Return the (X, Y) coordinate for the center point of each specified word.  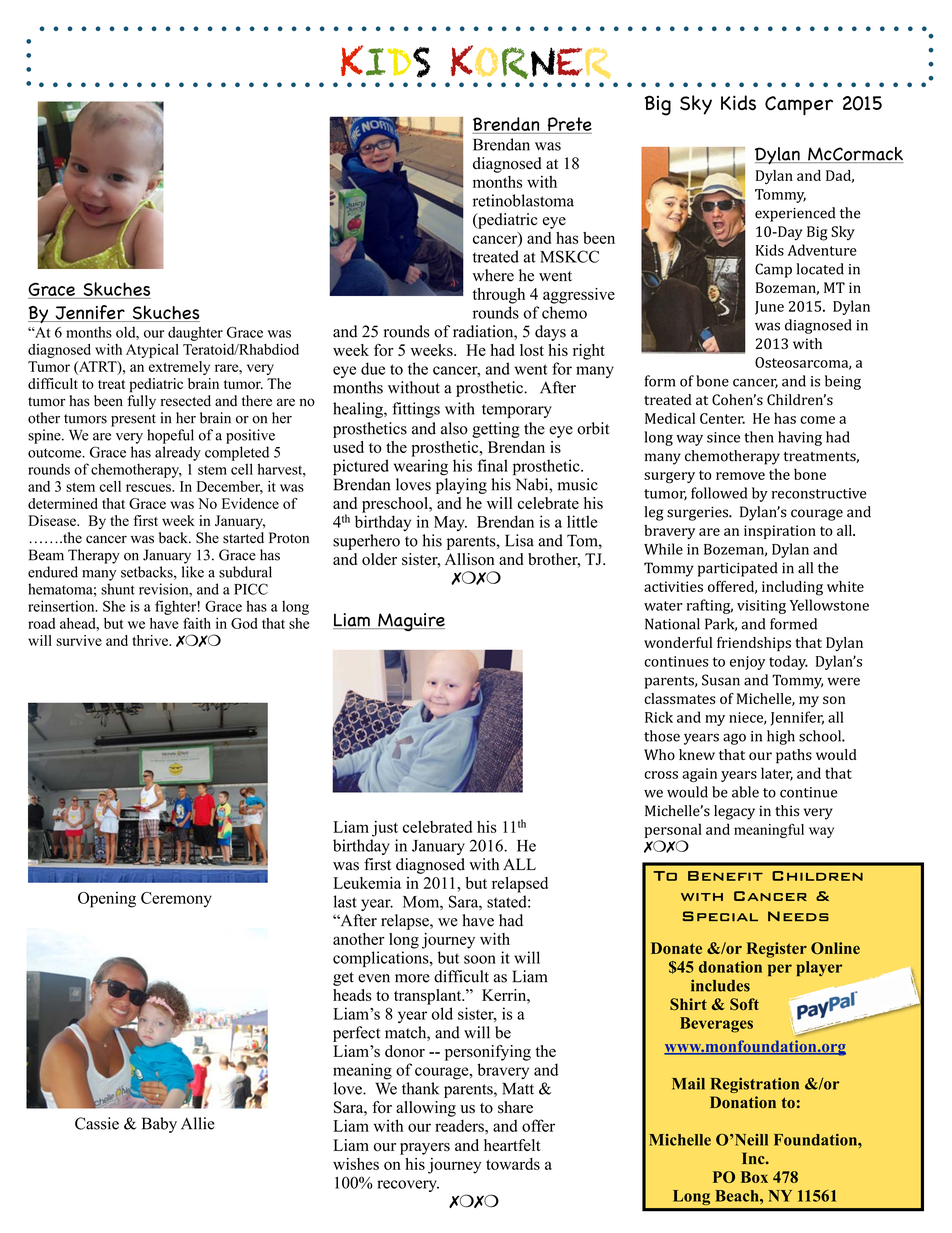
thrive (151, 640)
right (589, 352)
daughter (195, 333)
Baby (159, 1125)
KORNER (531, 62)
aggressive (579, 296)
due (373, 368)
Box (754, 1177)
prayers (425, 1149)
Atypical (152, 351)
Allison (470, 559)
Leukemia (367, 883)
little (582, 521)
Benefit (725, 876)
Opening (107, 899)
